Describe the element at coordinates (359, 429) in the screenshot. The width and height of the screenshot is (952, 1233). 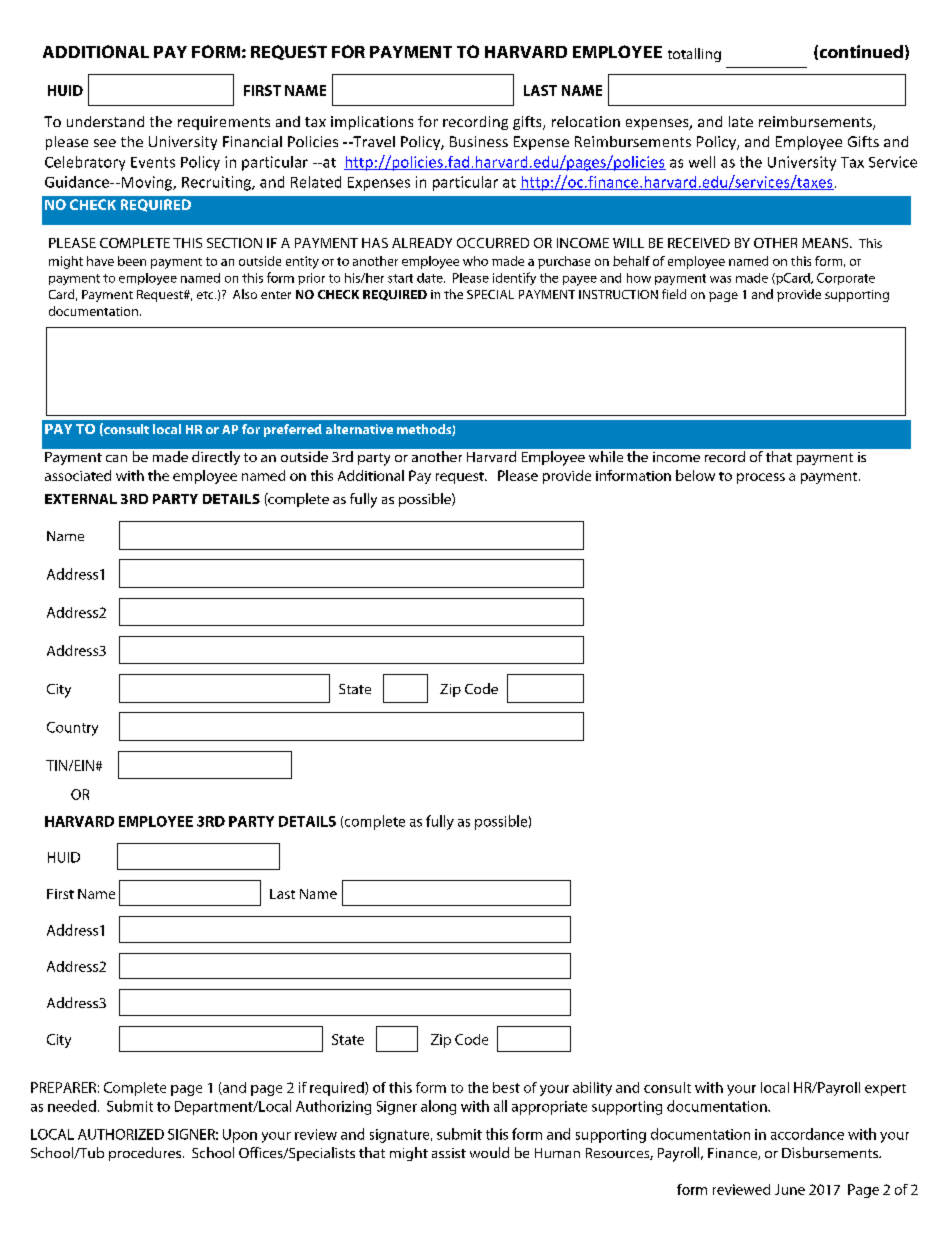
I see `alternative` at that location.
